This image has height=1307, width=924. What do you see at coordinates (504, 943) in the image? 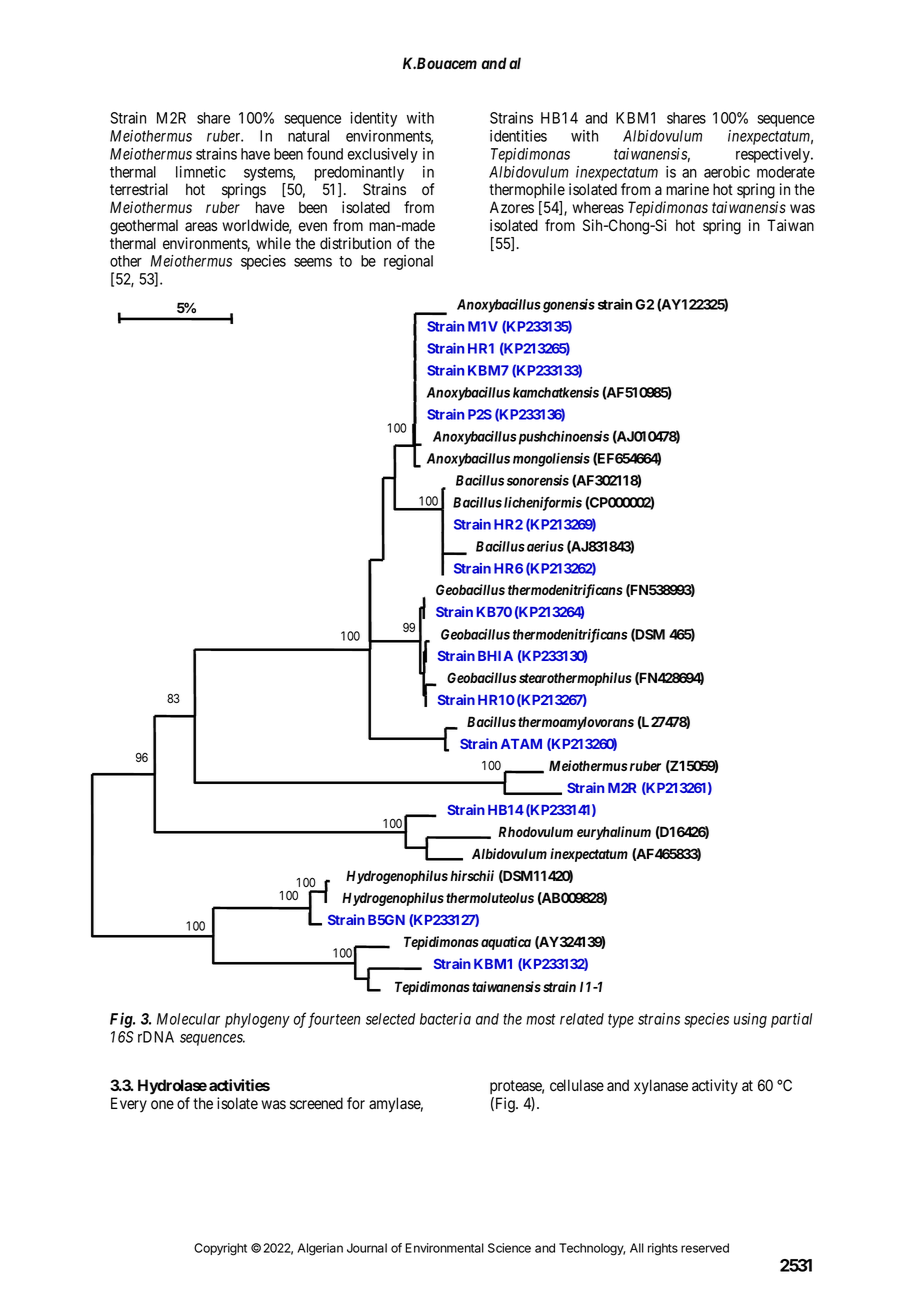
I see `aquatica` at bounding box center [504, 943].
